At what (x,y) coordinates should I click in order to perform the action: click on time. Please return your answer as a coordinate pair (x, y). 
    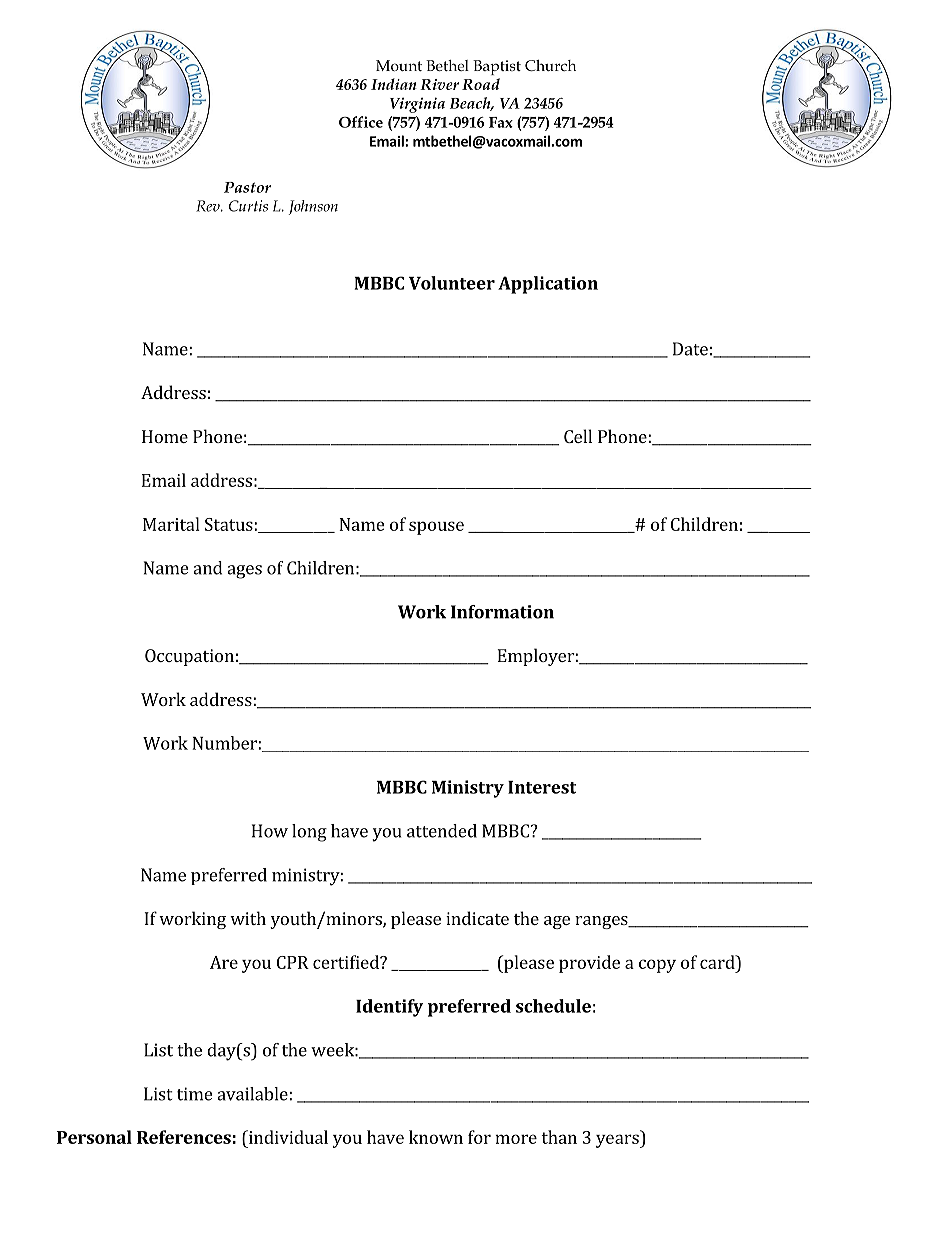
    Looking at the image, I should click on (194, 1094).
